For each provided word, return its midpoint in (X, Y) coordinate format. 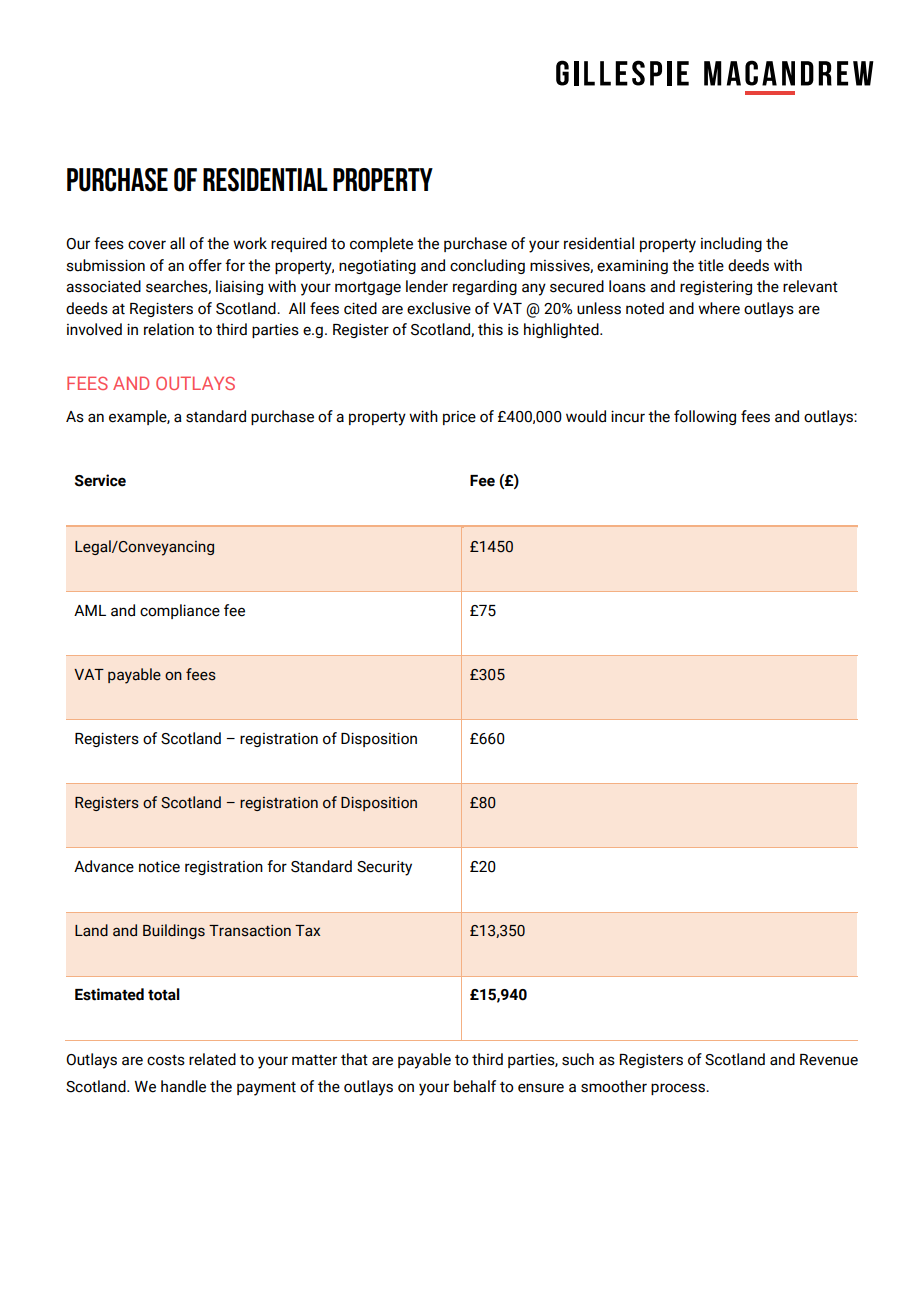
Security (384, 868)
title (711, 265)
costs (166, 1060)
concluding (487, 266)
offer (205, 265)
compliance (180, 611)
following (705, 417)
